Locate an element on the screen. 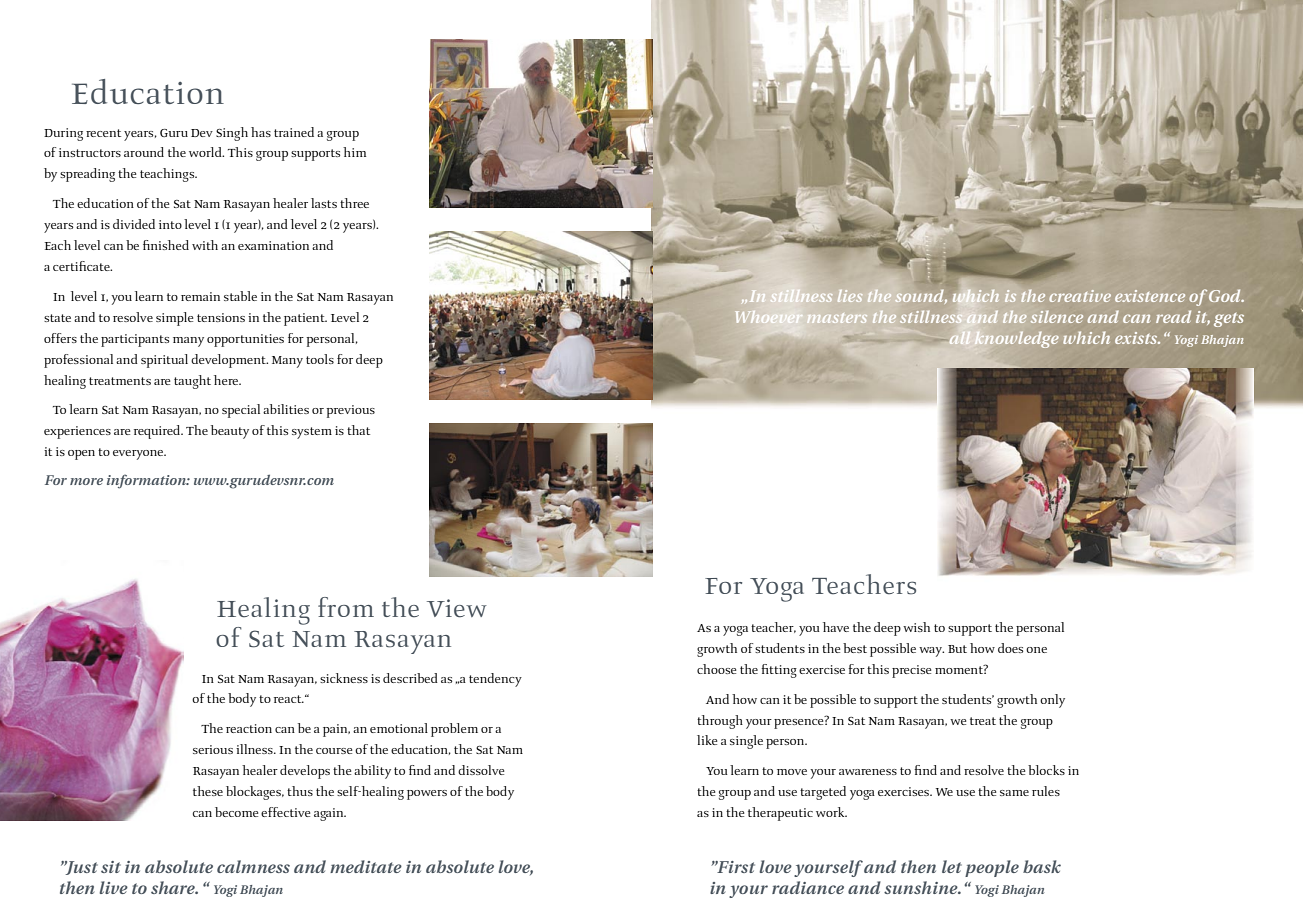 The width and height of the screenshot is (1303, 924). does is located at coordinates (1010, 648).
